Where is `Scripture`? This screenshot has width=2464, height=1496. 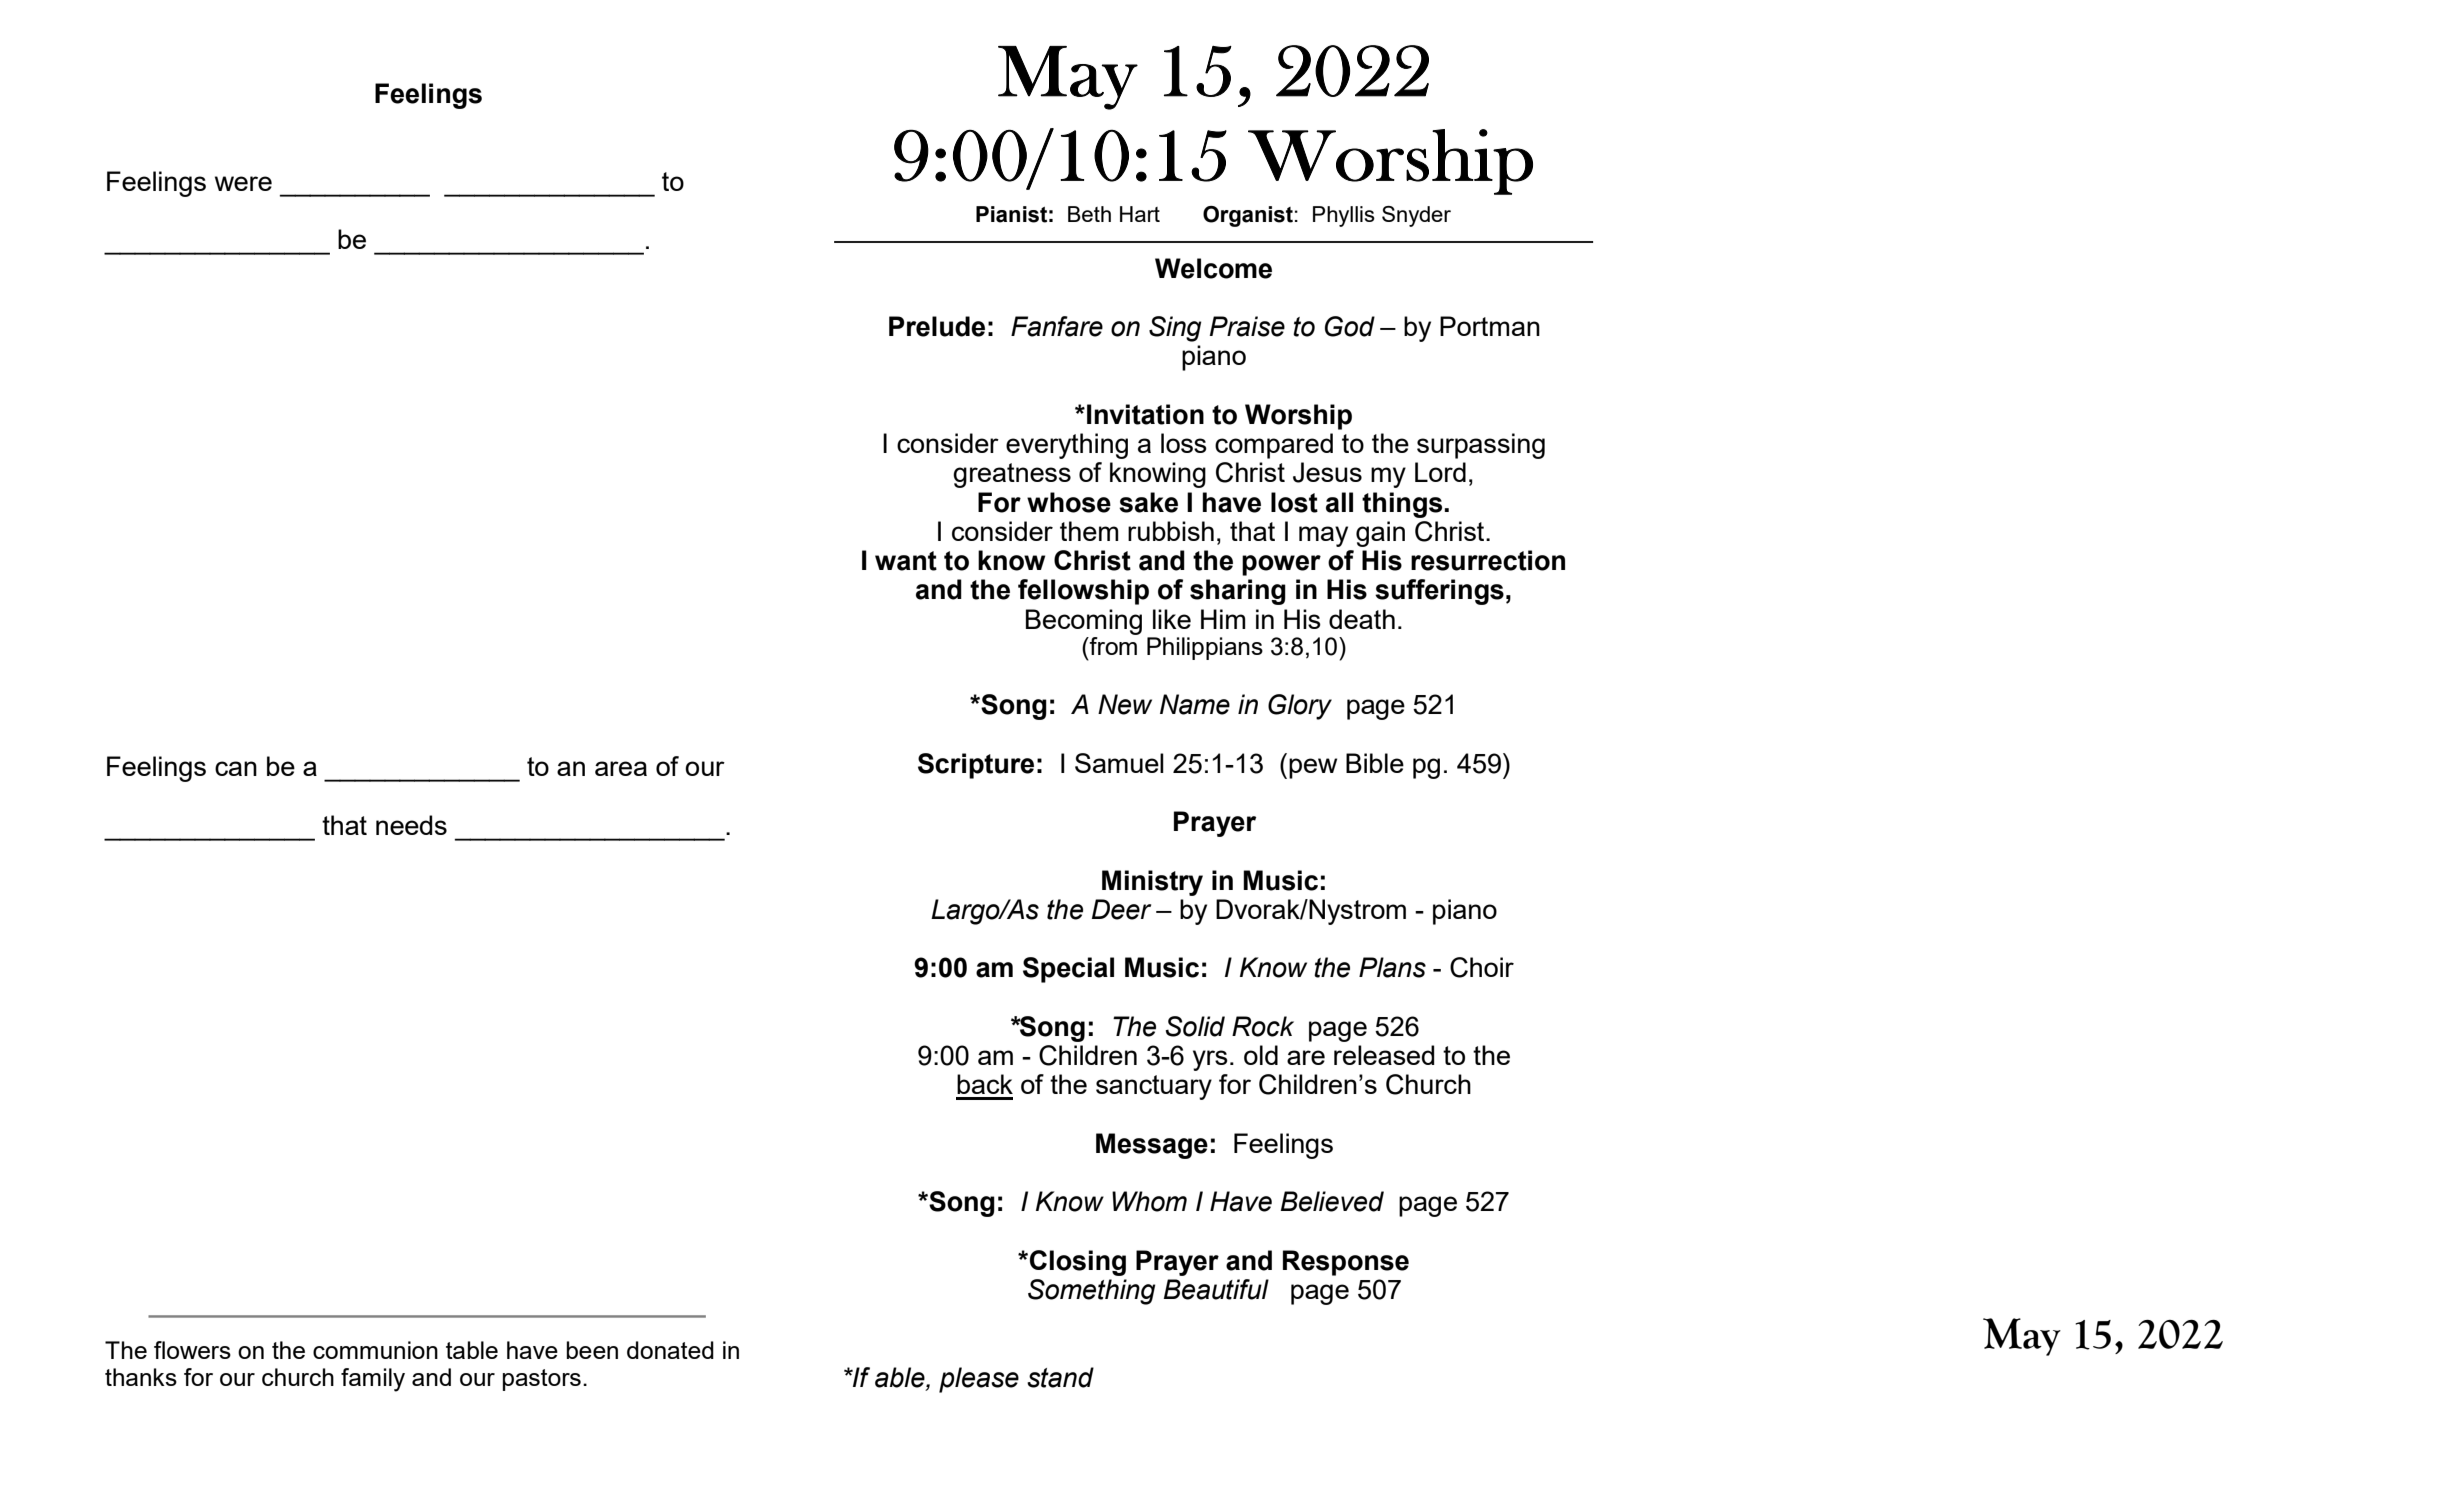 Scripture is located at coordinates (976, 766).
